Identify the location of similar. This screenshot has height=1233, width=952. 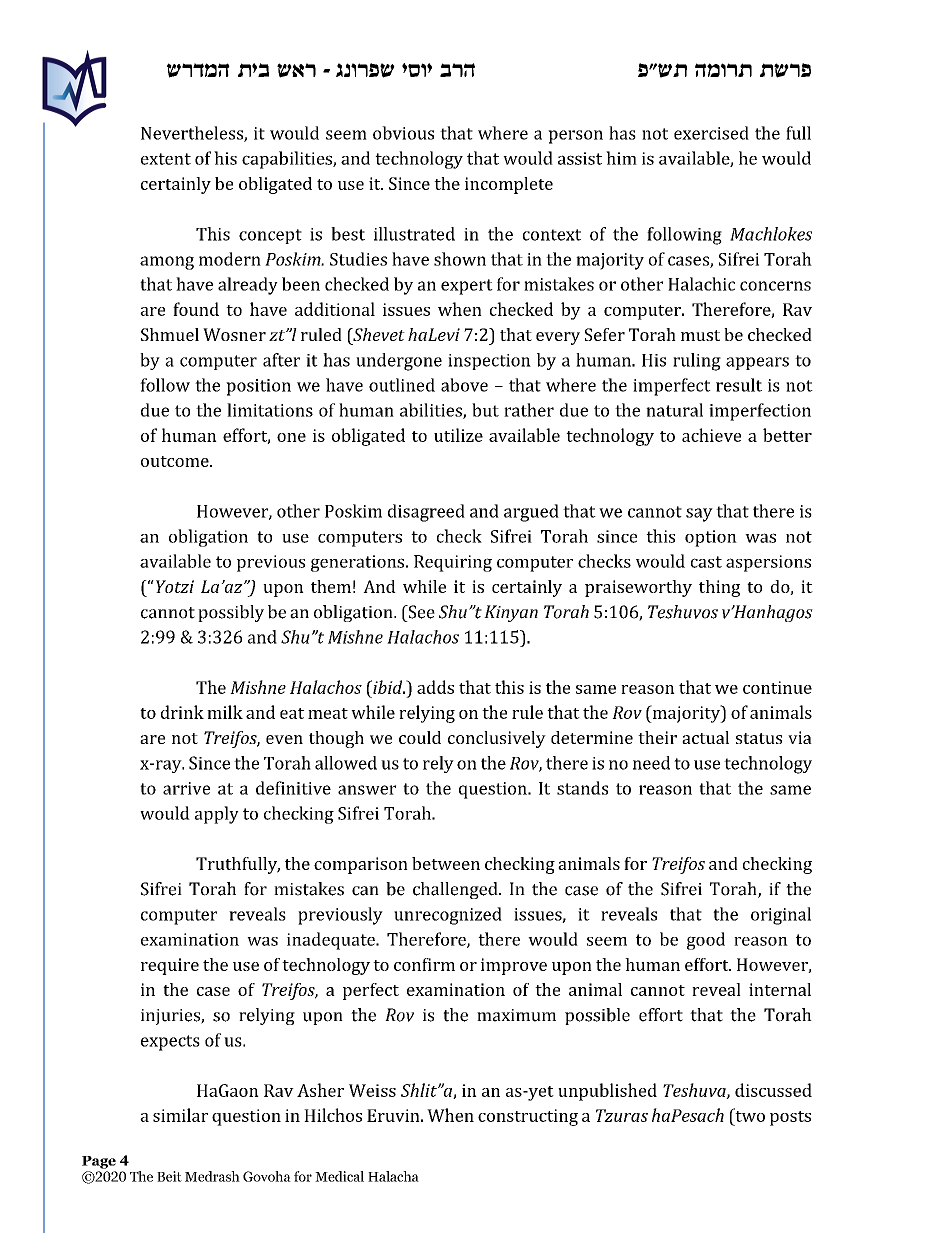
(180, 1115).
